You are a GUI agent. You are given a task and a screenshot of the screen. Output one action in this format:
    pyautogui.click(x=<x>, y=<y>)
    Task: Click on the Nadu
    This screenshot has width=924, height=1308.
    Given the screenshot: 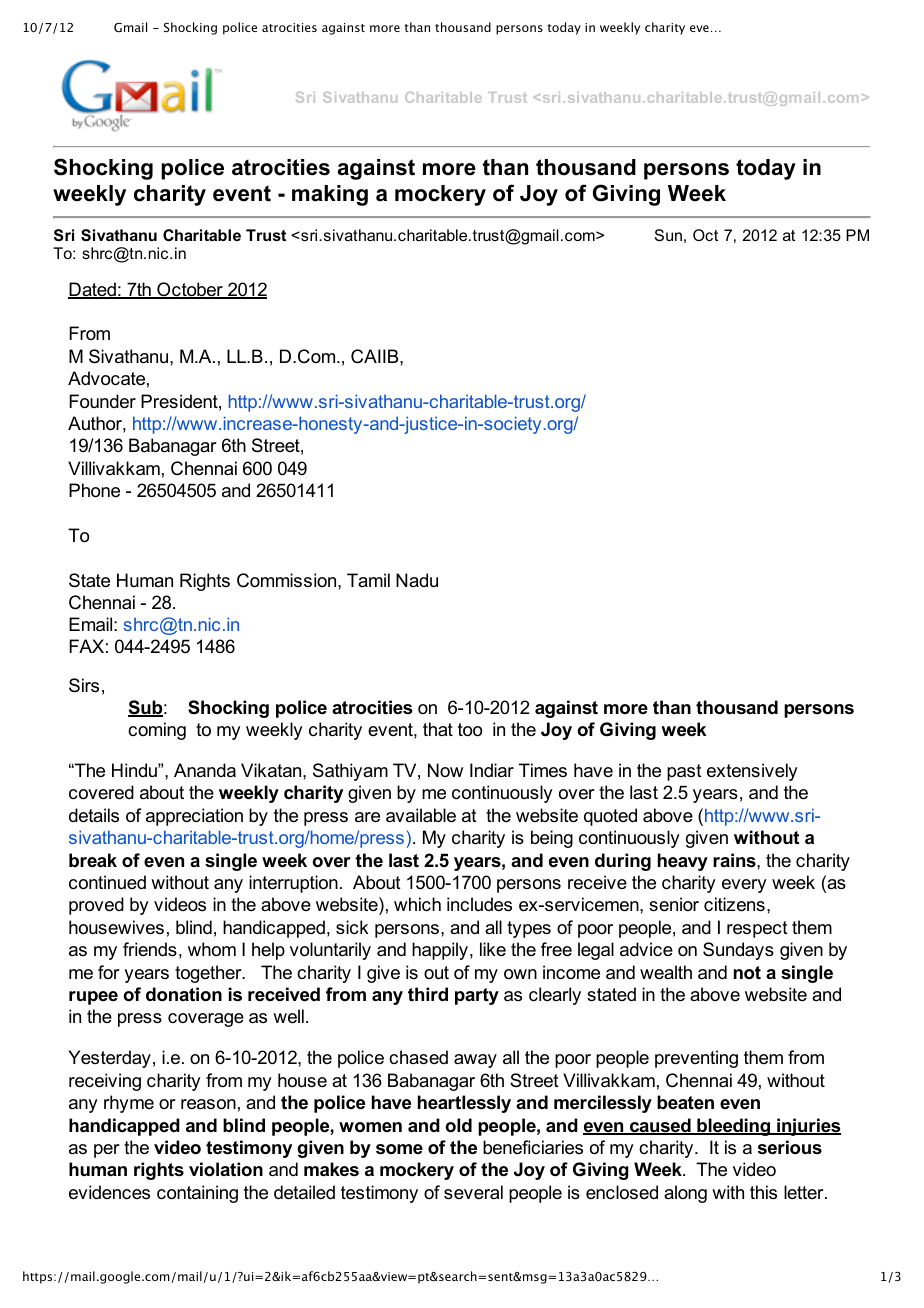 What is the action you would take?
    pyautogui.click(x=417, y=580)
